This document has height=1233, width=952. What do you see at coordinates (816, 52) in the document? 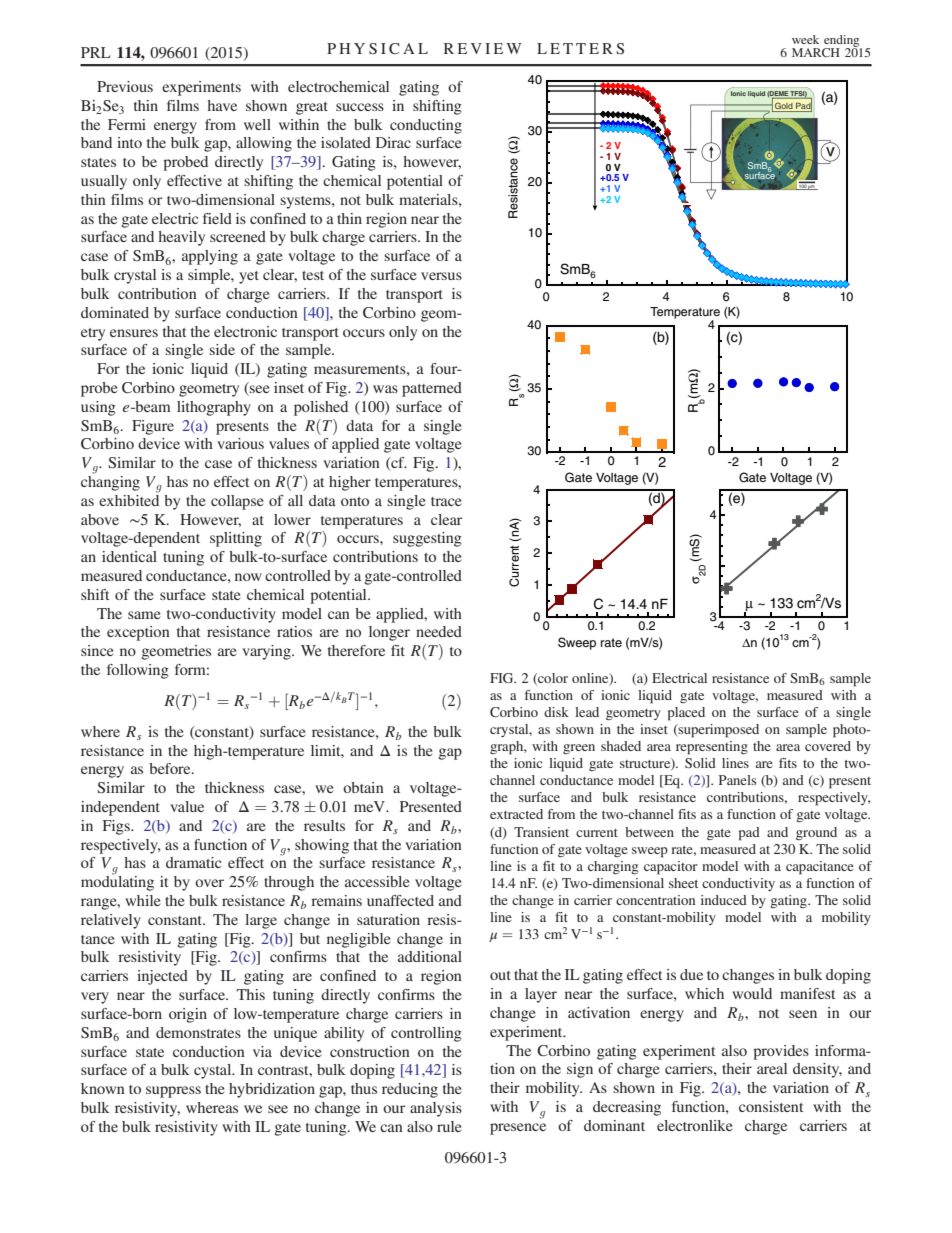
I see `MARCH` at bounding box center [816, 52].
